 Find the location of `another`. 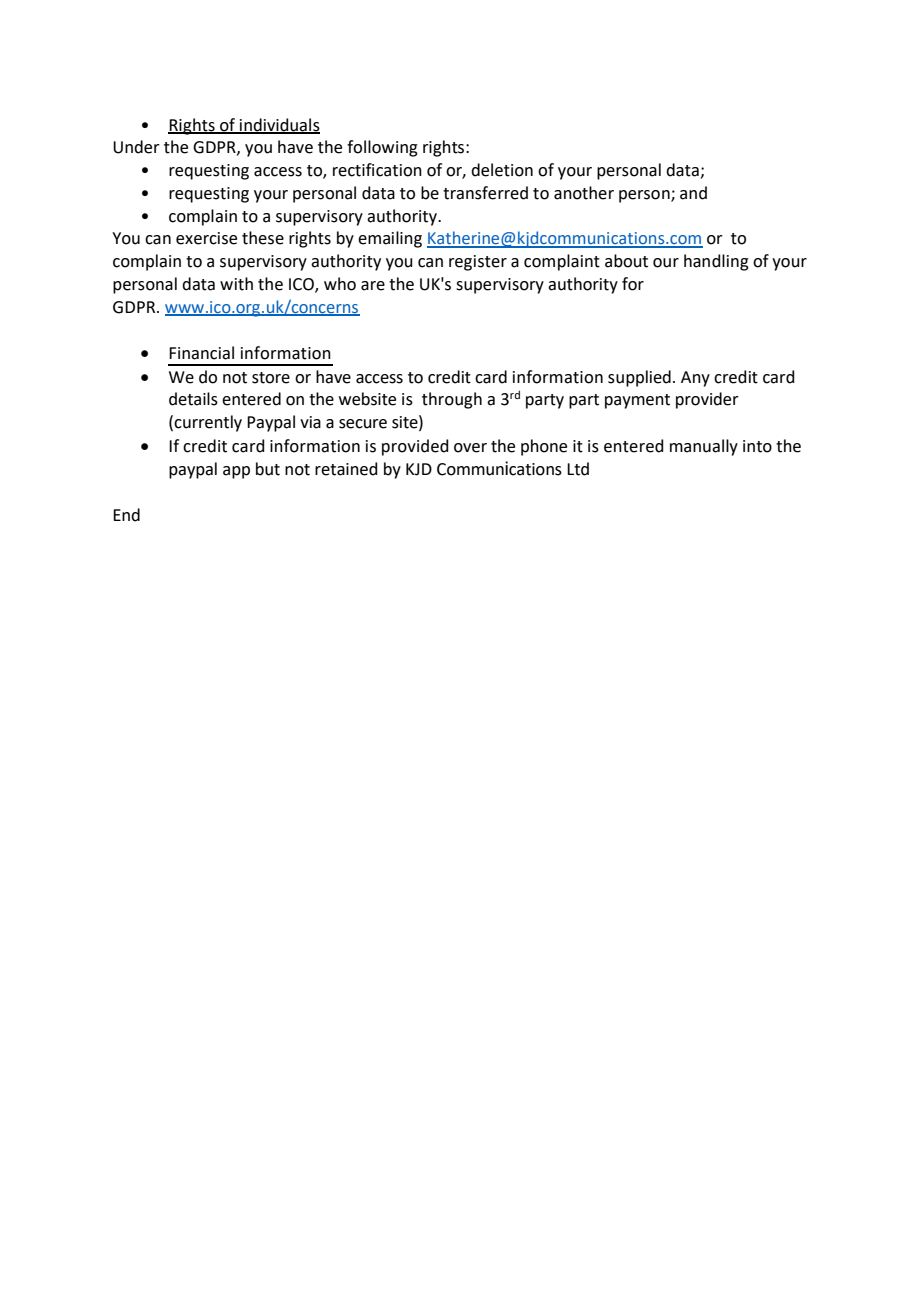

another is located at coordinates (584, 193).
